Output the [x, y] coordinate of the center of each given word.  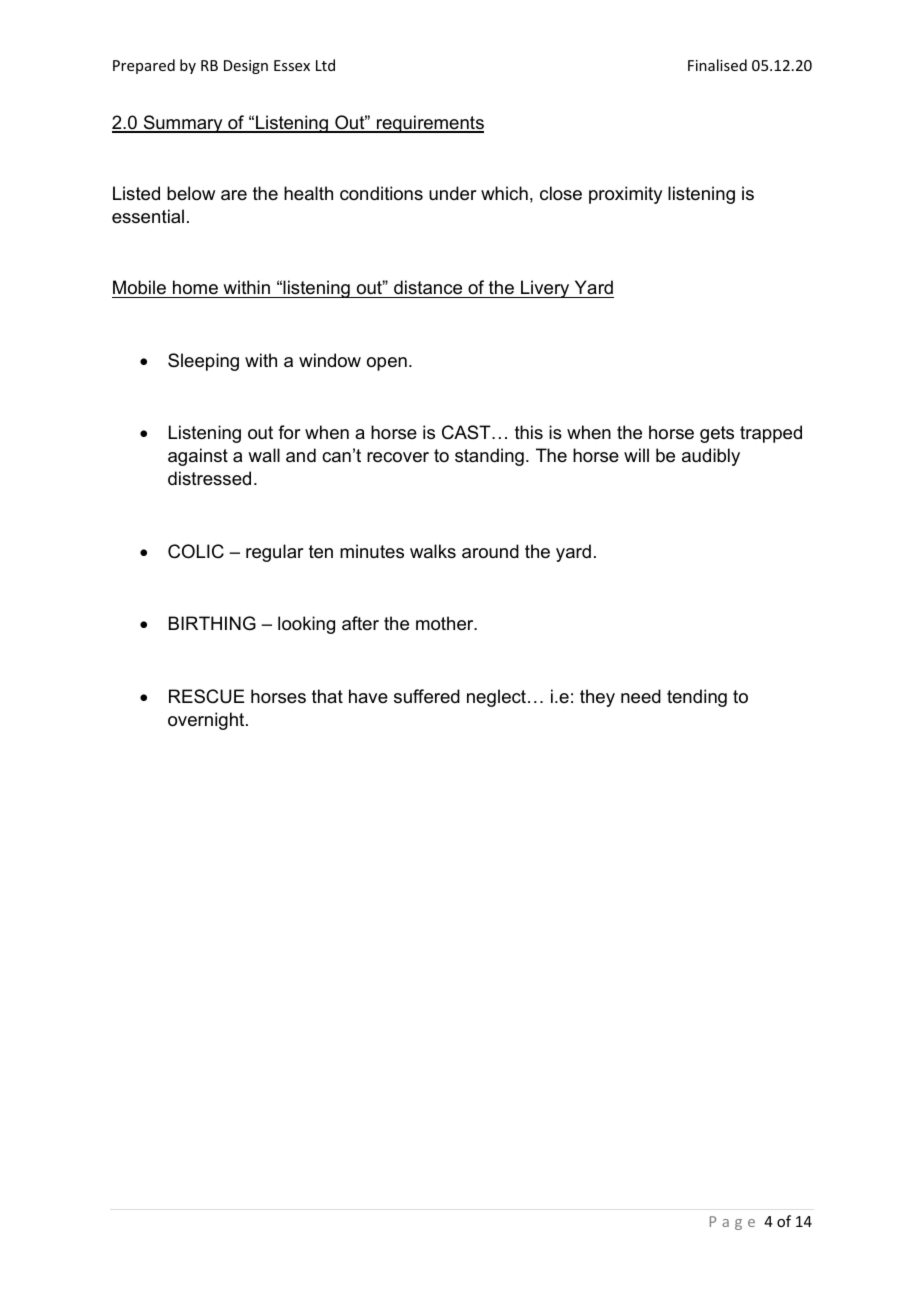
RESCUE [206, 696]
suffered [427, 696]
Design [246, 67]
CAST [467, 432]
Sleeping [203, 362]
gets [717, 434]
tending [697, 698]
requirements [429, 124]
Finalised [717, 65]
